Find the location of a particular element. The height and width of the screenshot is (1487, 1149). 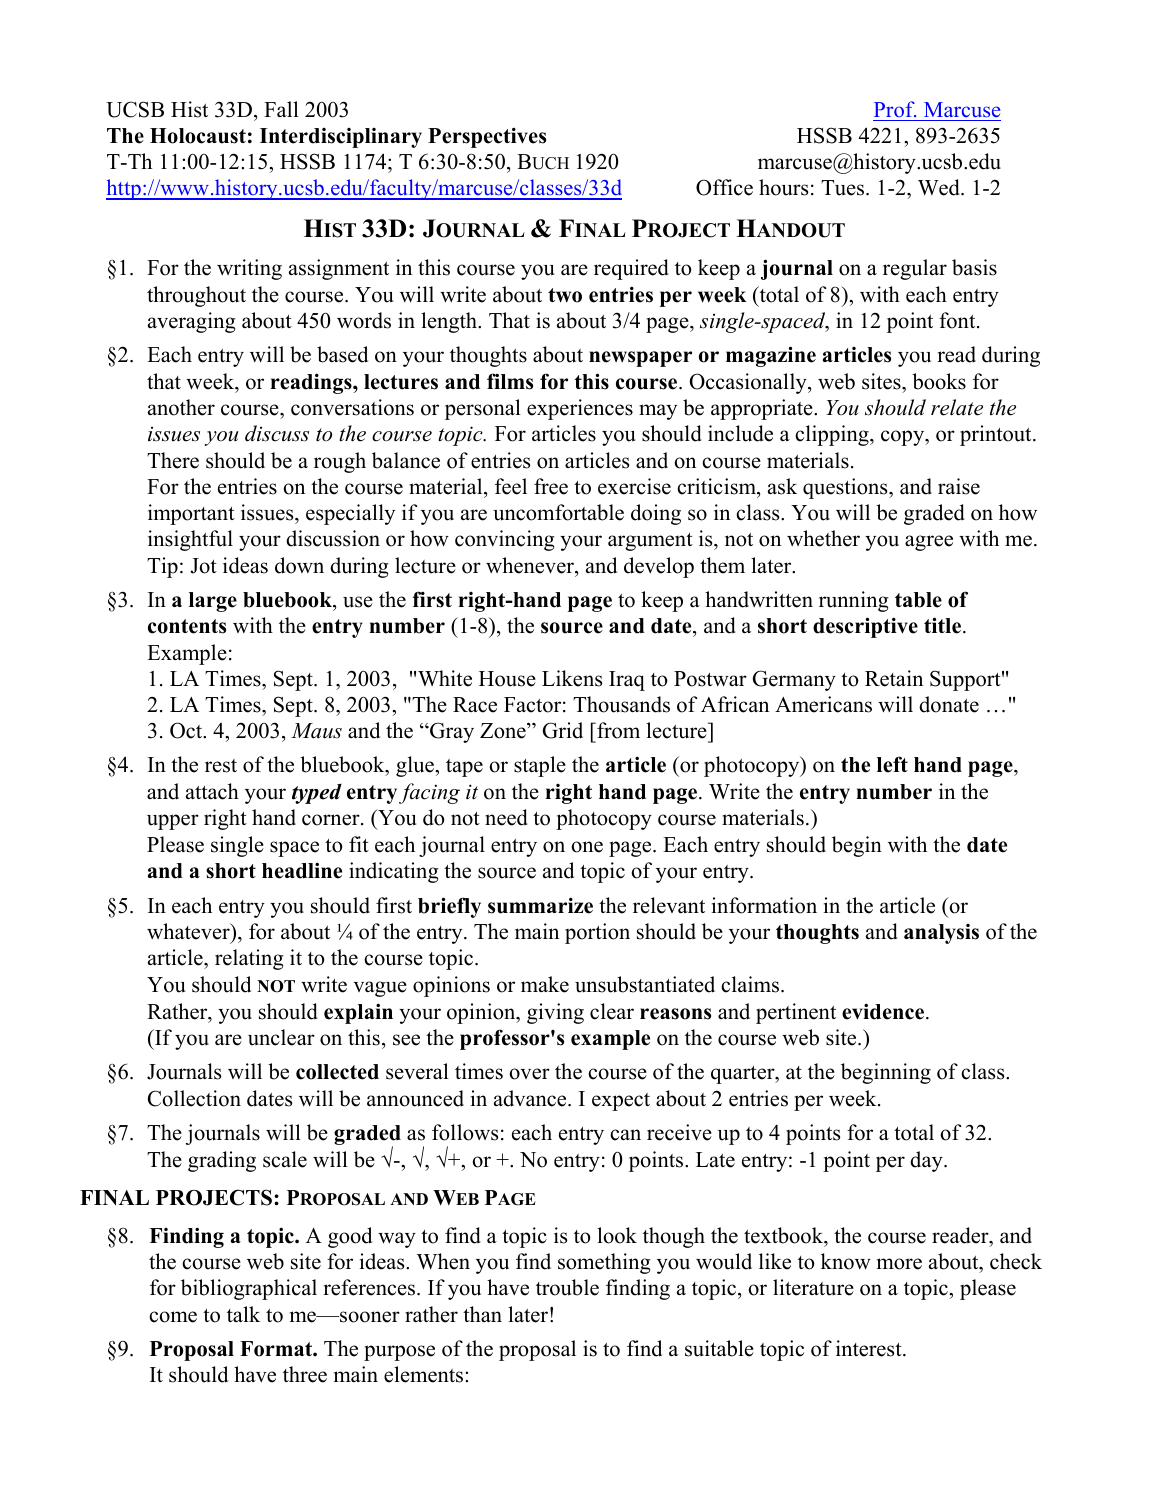

talk is located at coordinates (243, 1314).
